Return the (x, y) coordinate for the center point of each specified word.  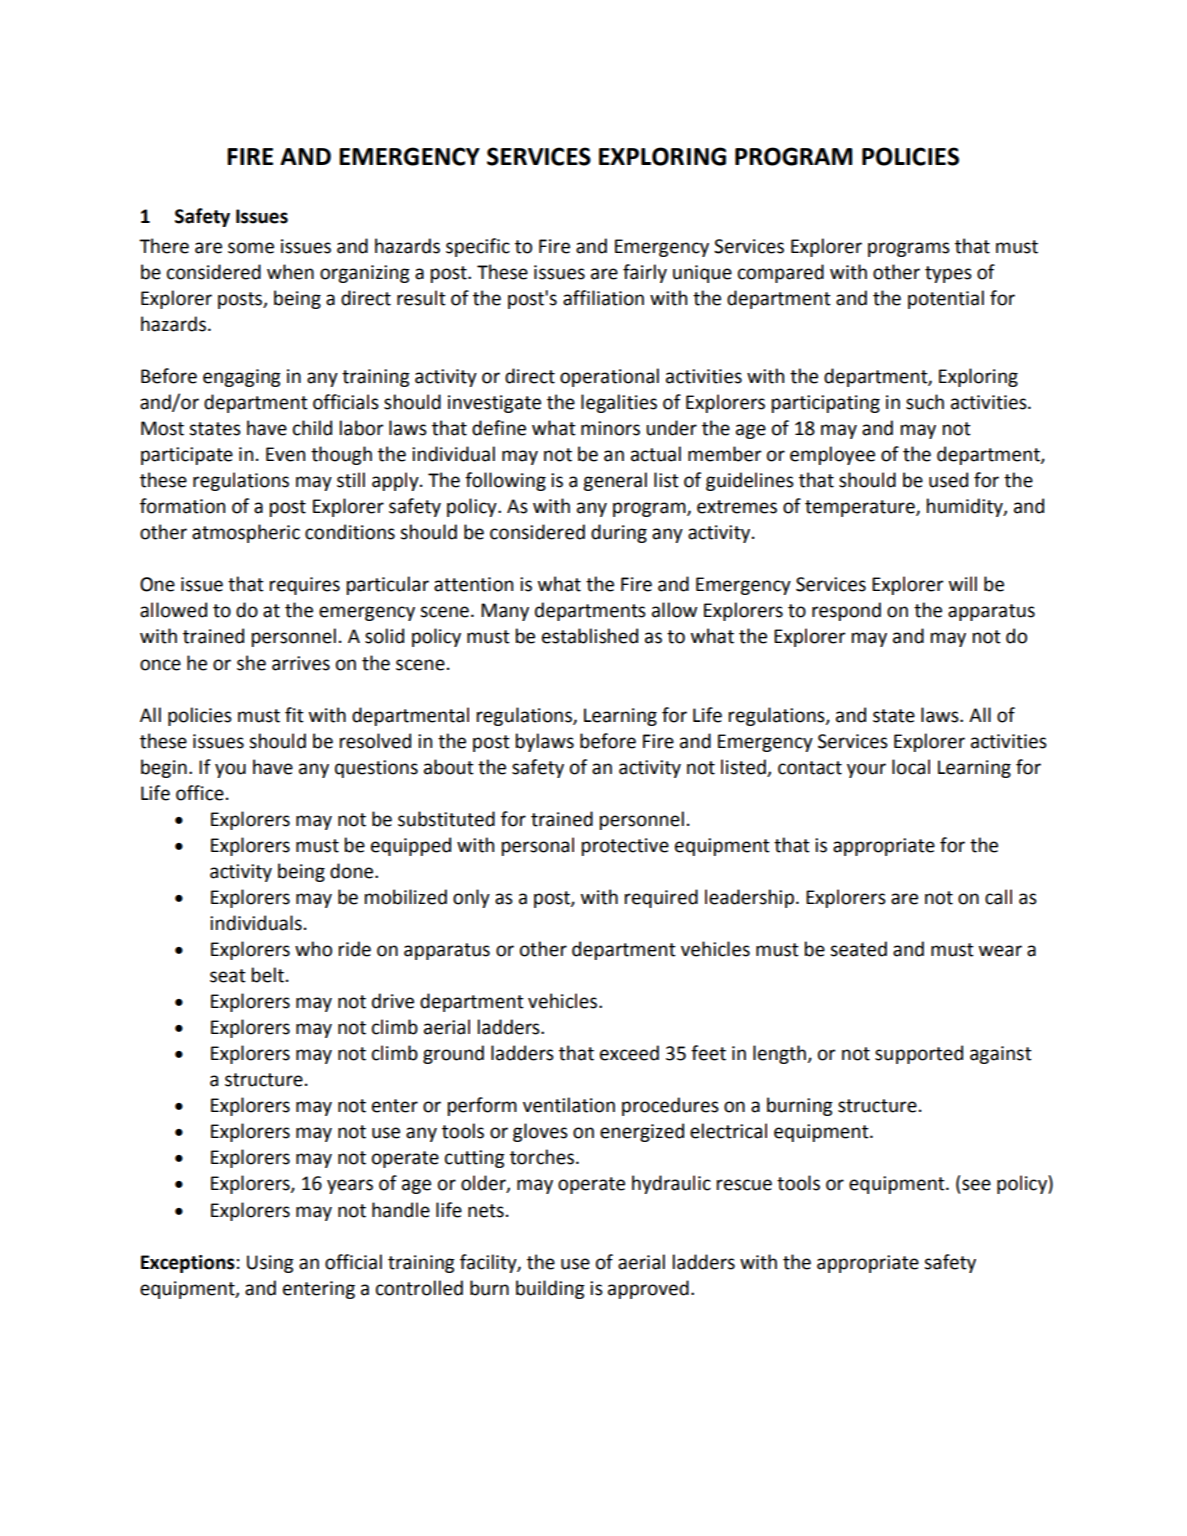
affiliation (603, 298)
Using (270, 1264)
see (976, 1185)
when (290, 272)
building (550, 1289)
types (948, 274)
